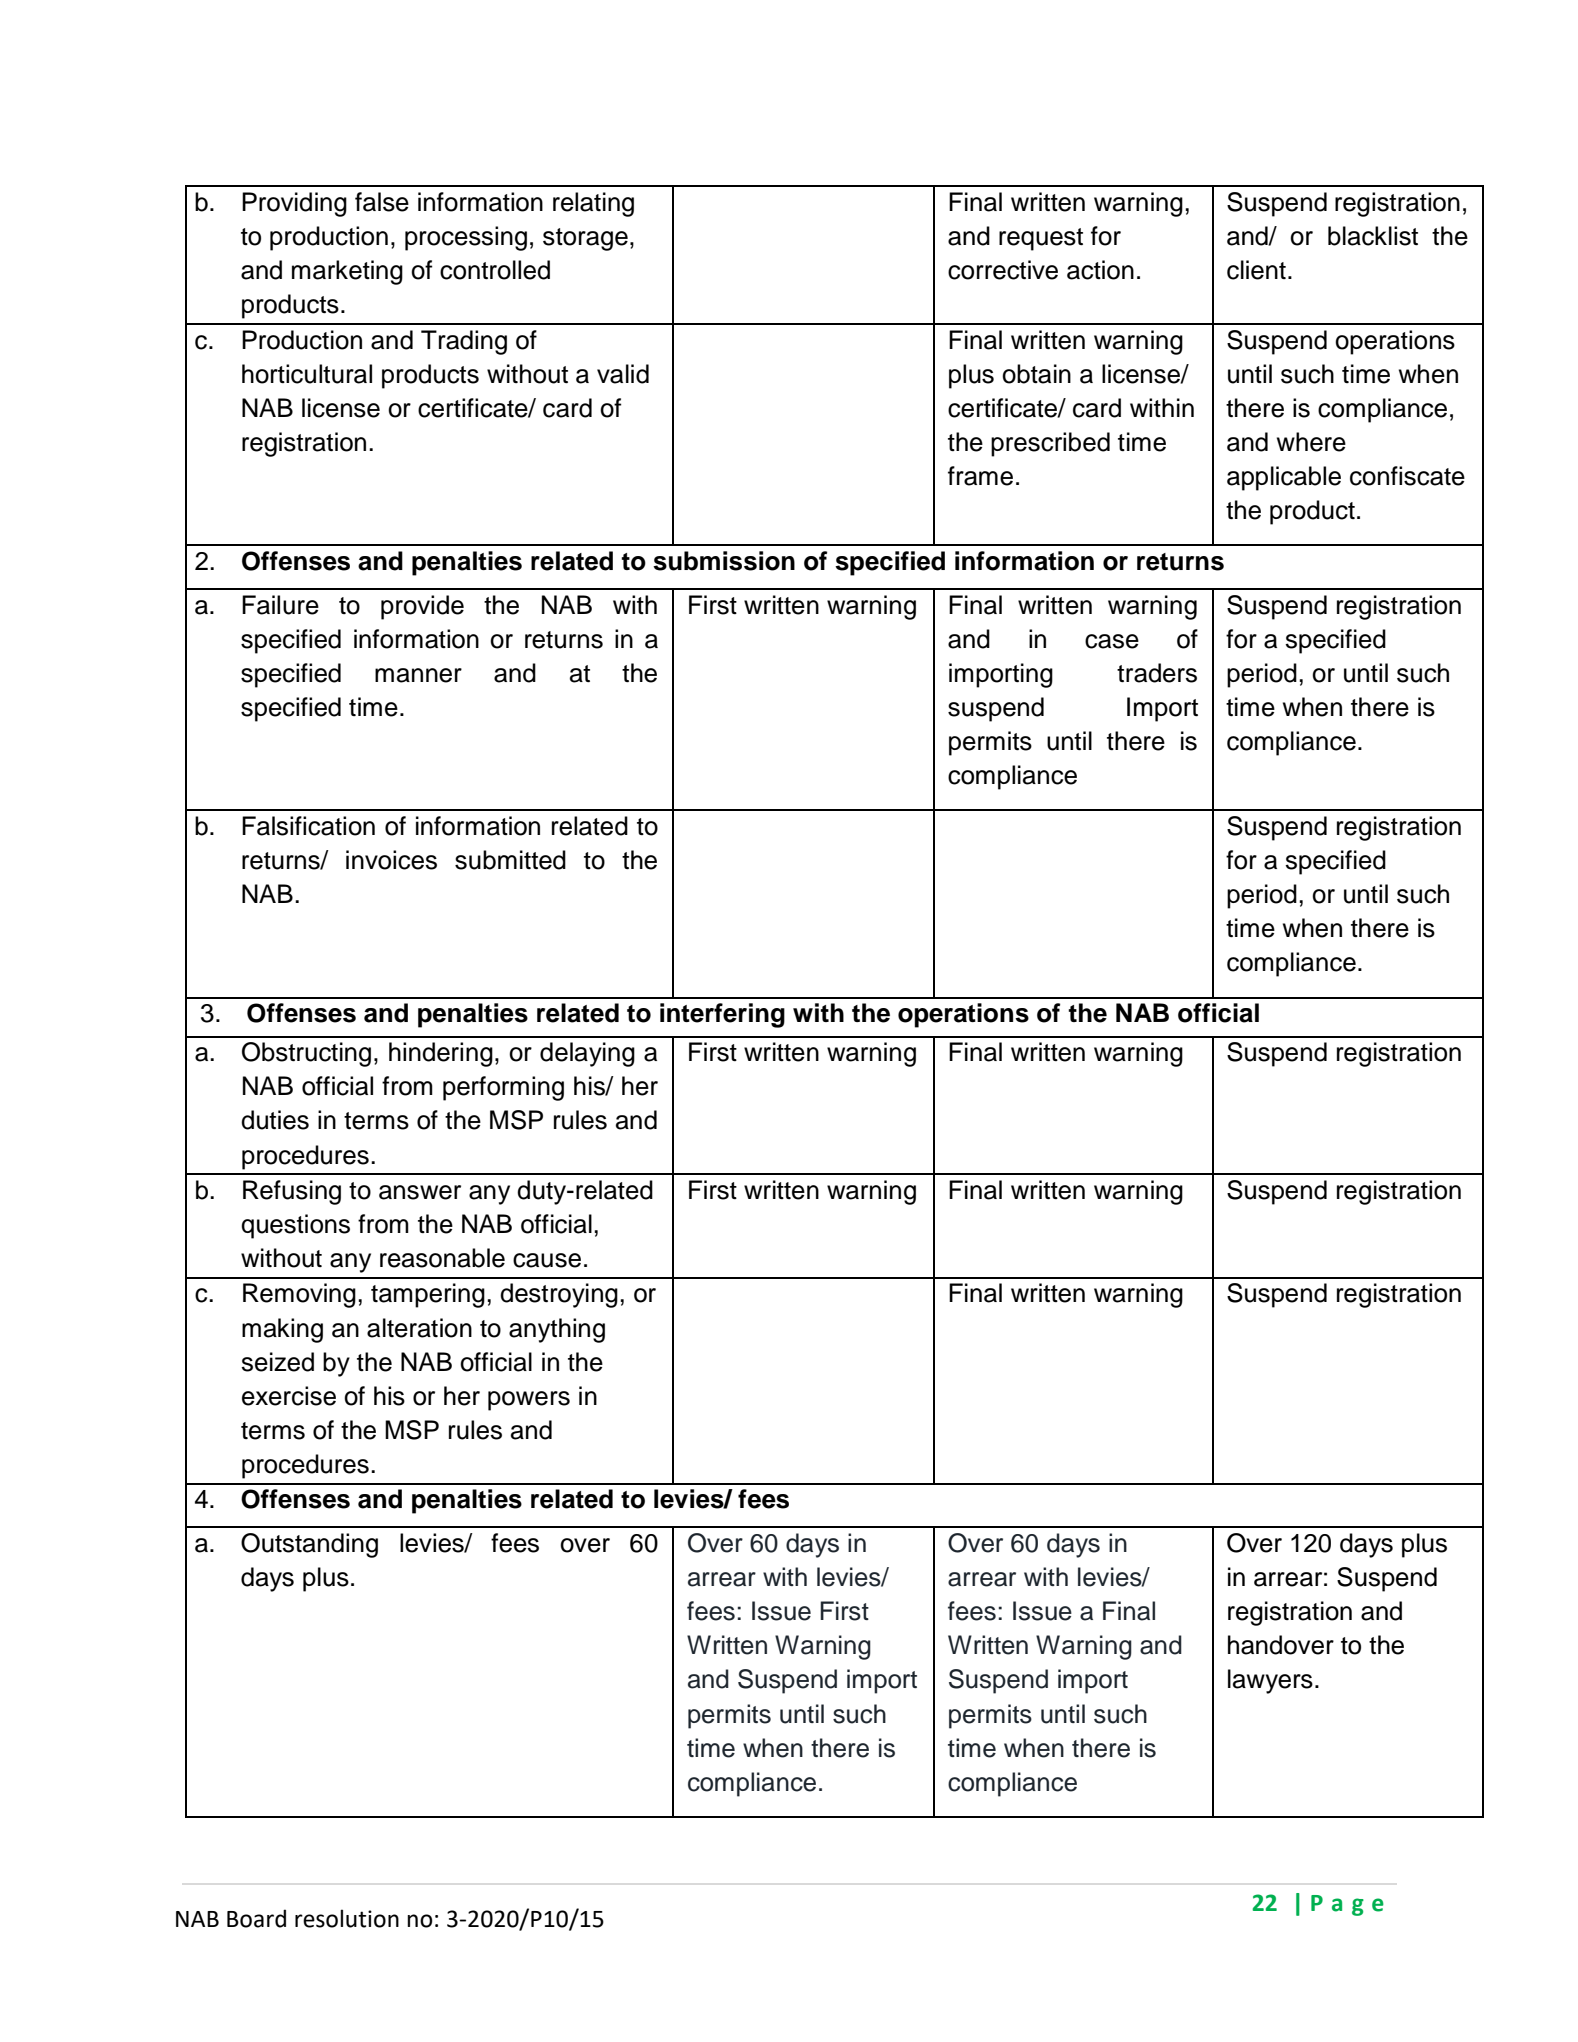 The height and width of the screenshot is (2042, 1578). What do you see at coordinates (347, 272) in the screenshot?
I see `marketing` at bounding box center [347, 272].
